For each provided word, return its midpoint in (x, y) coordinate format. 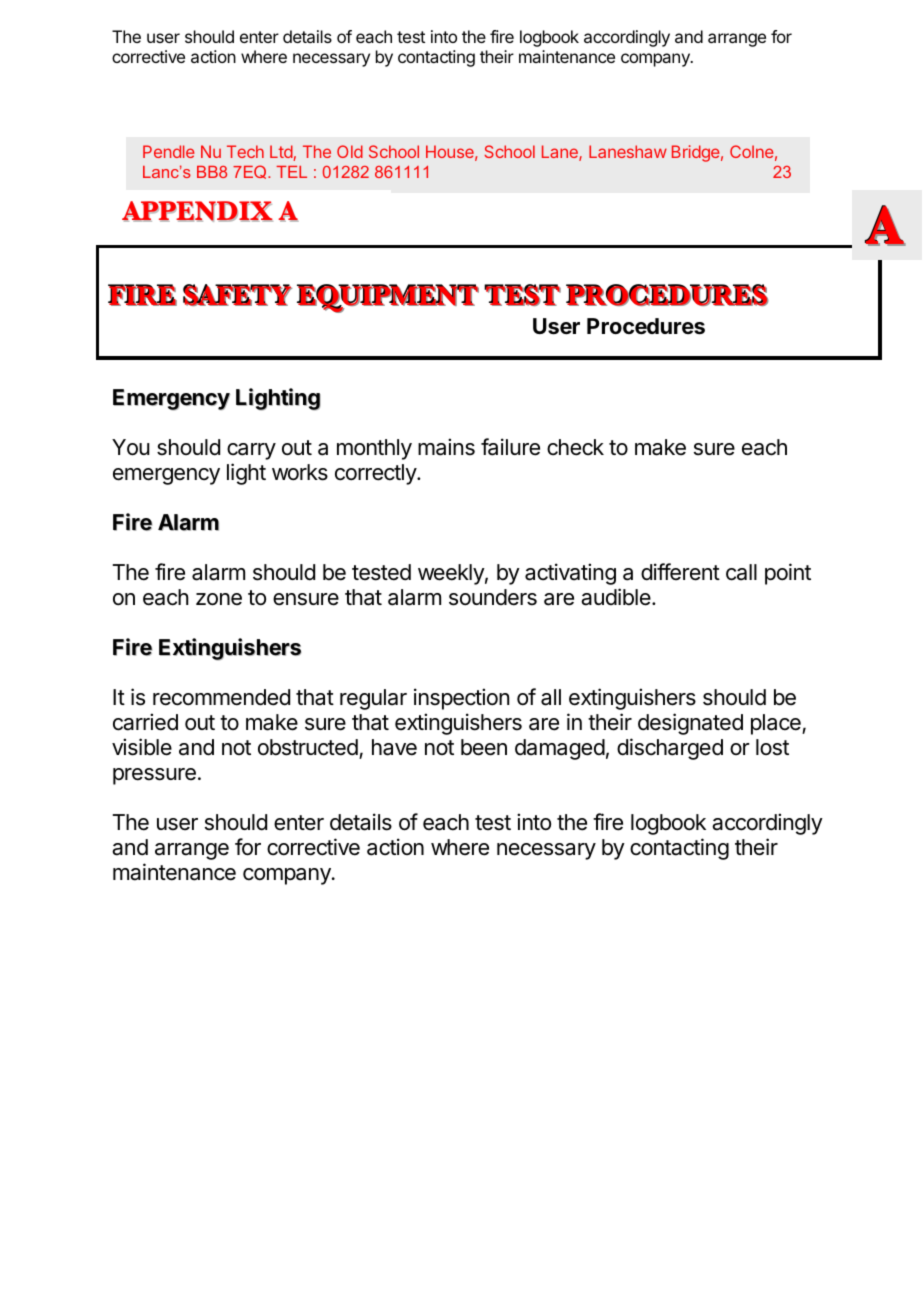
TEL (291, 172)
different (680, 572)
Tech (245, 151)
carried (145, 722)
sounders (493, 597)
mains (446, 447)
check (575, 447)
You (131, 447)
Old (350, 151)
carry (251, 451)
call (741, 572)
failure (510, 447)
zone (219, 599)
